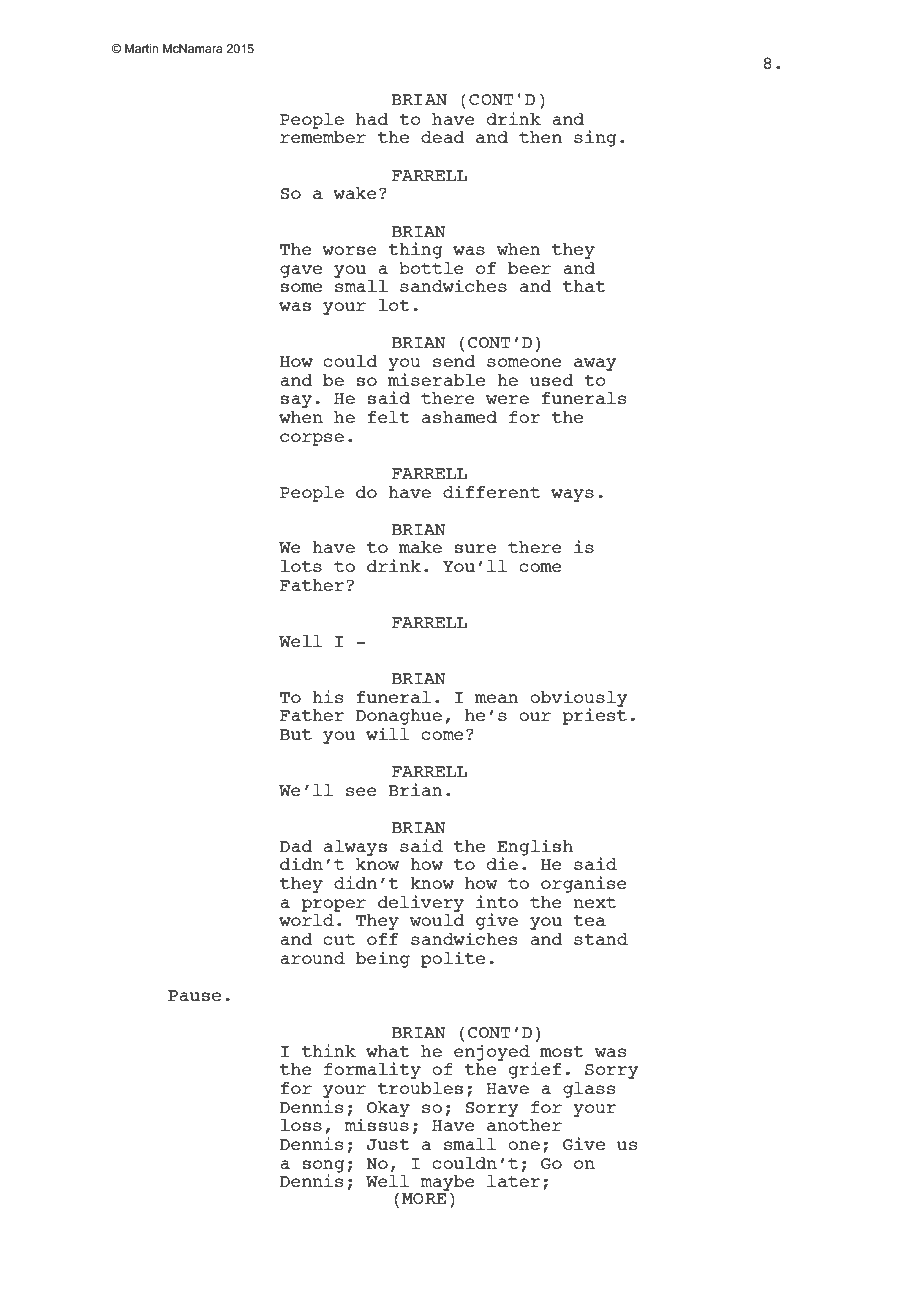  I want to click on English, so click(535, 848).
